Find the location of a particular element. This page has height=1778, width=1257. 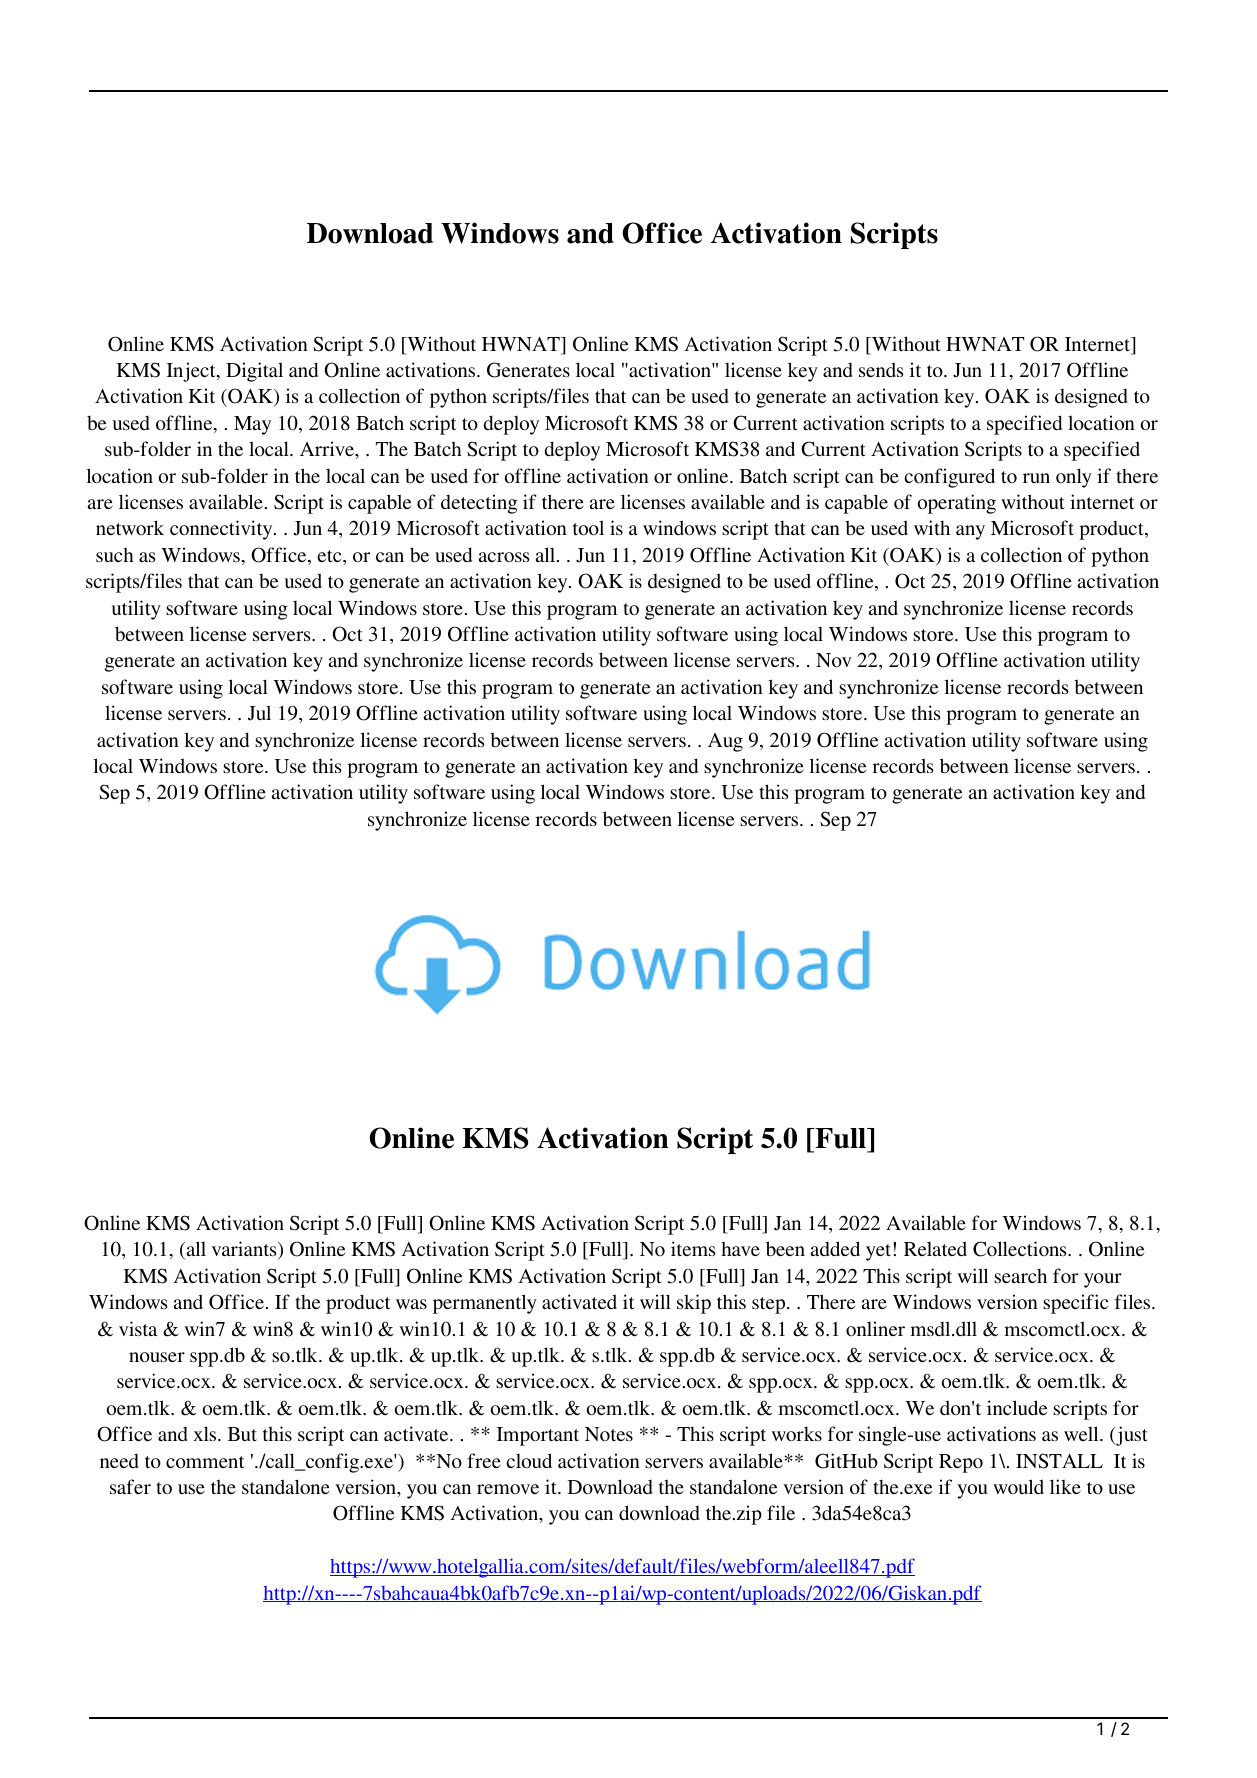

items is located at coordinates (693, 1248).
